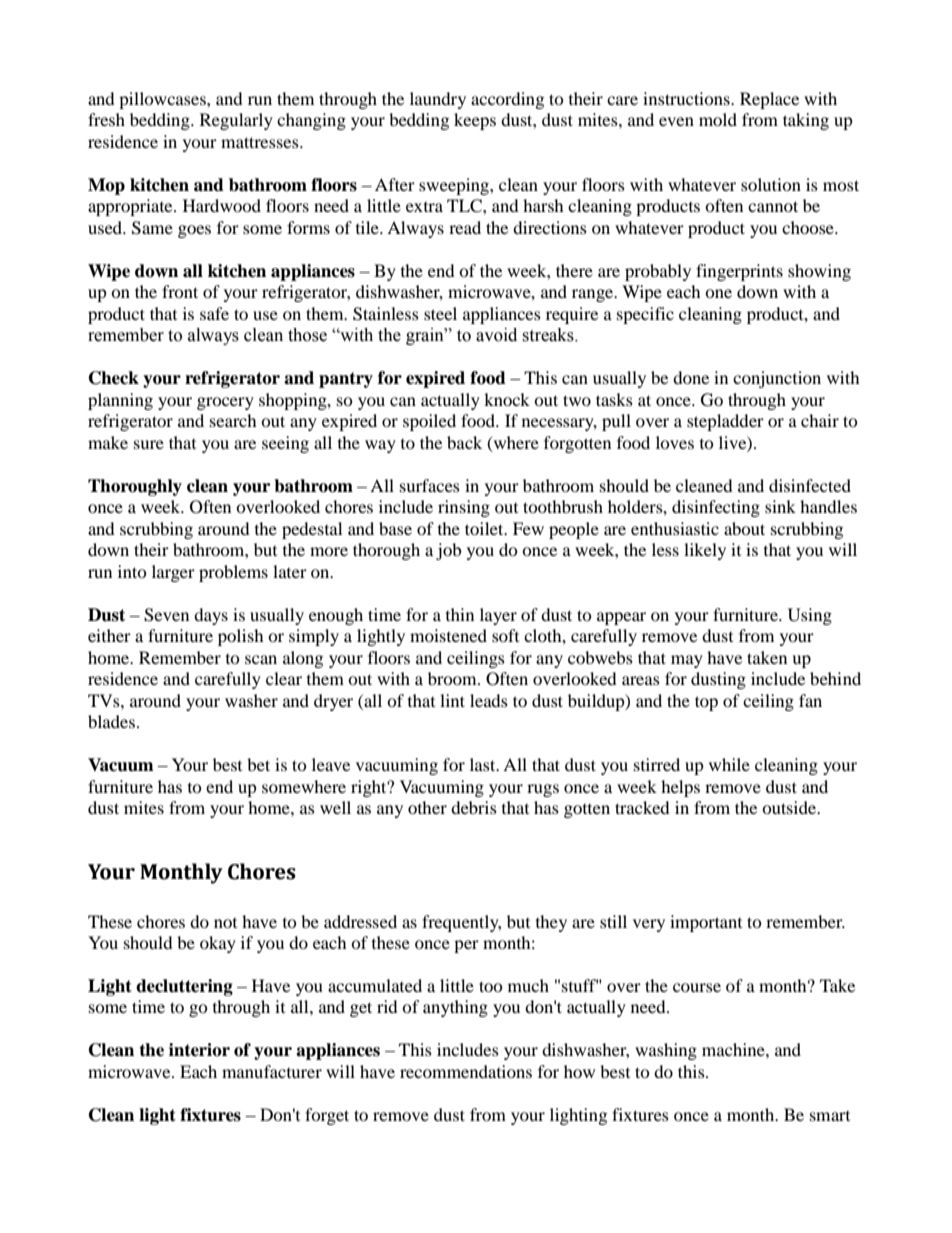  Describe the element at coordinates (464, 442) in the screenshot. I see `back` at that location.
